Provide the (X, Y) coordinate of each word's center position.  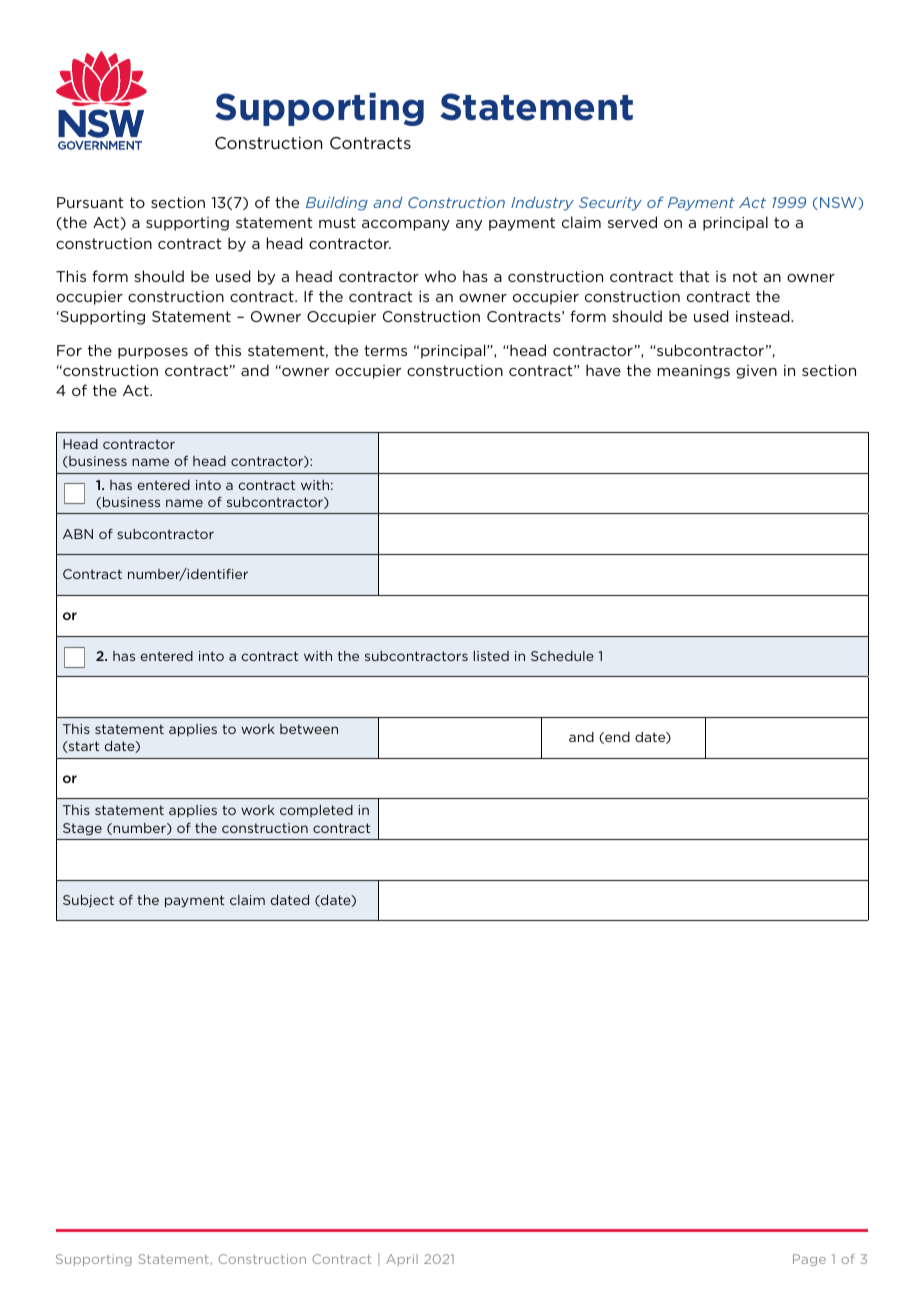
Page (809, 1260)
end (616, 738)
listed (491, 656)
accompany (406, 225)
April (402, 1260)
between (309, 729)
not (745, 276)
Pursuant (90, 202)
